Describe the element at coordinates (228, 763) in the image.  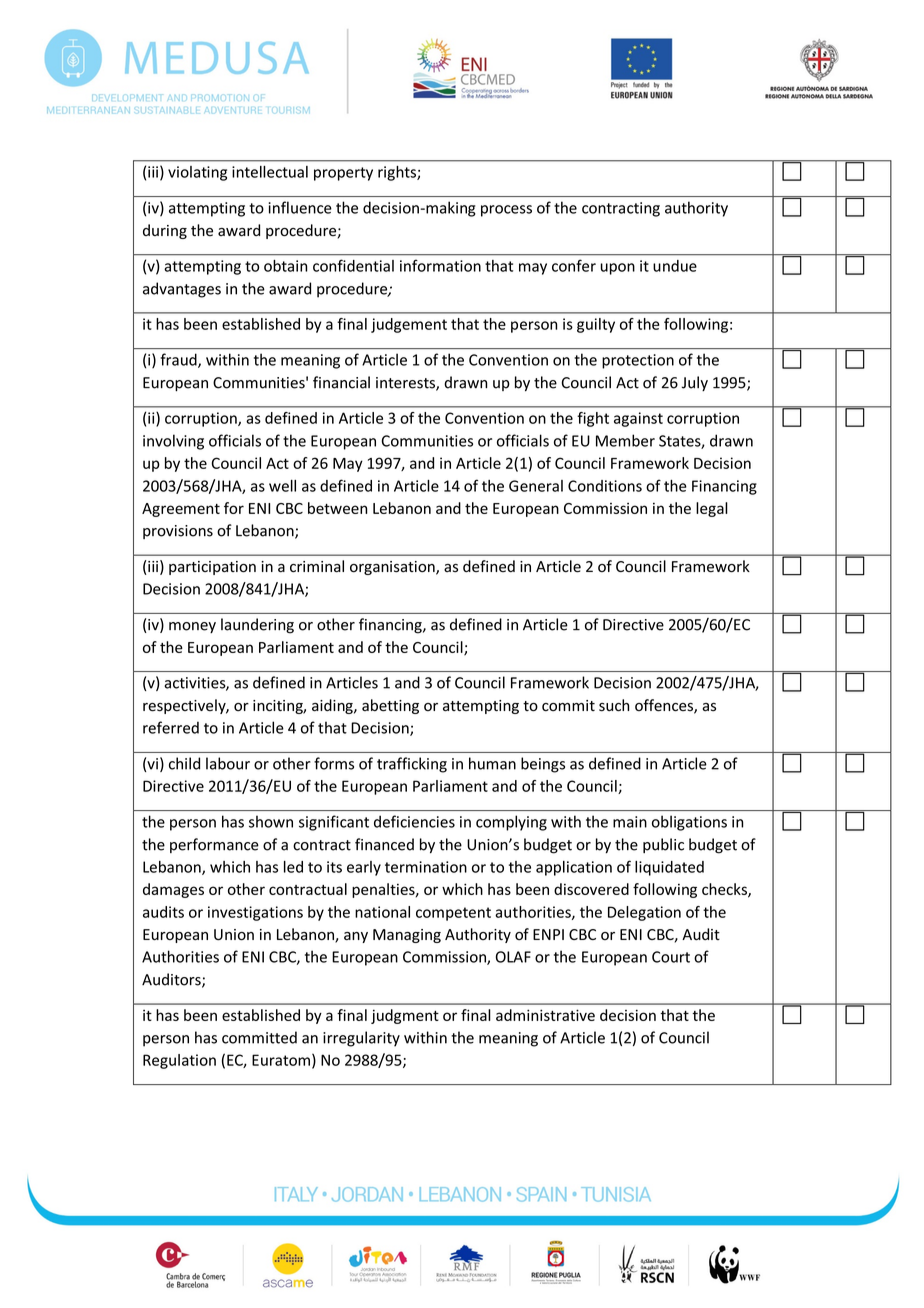
I see `labour` at that location.
